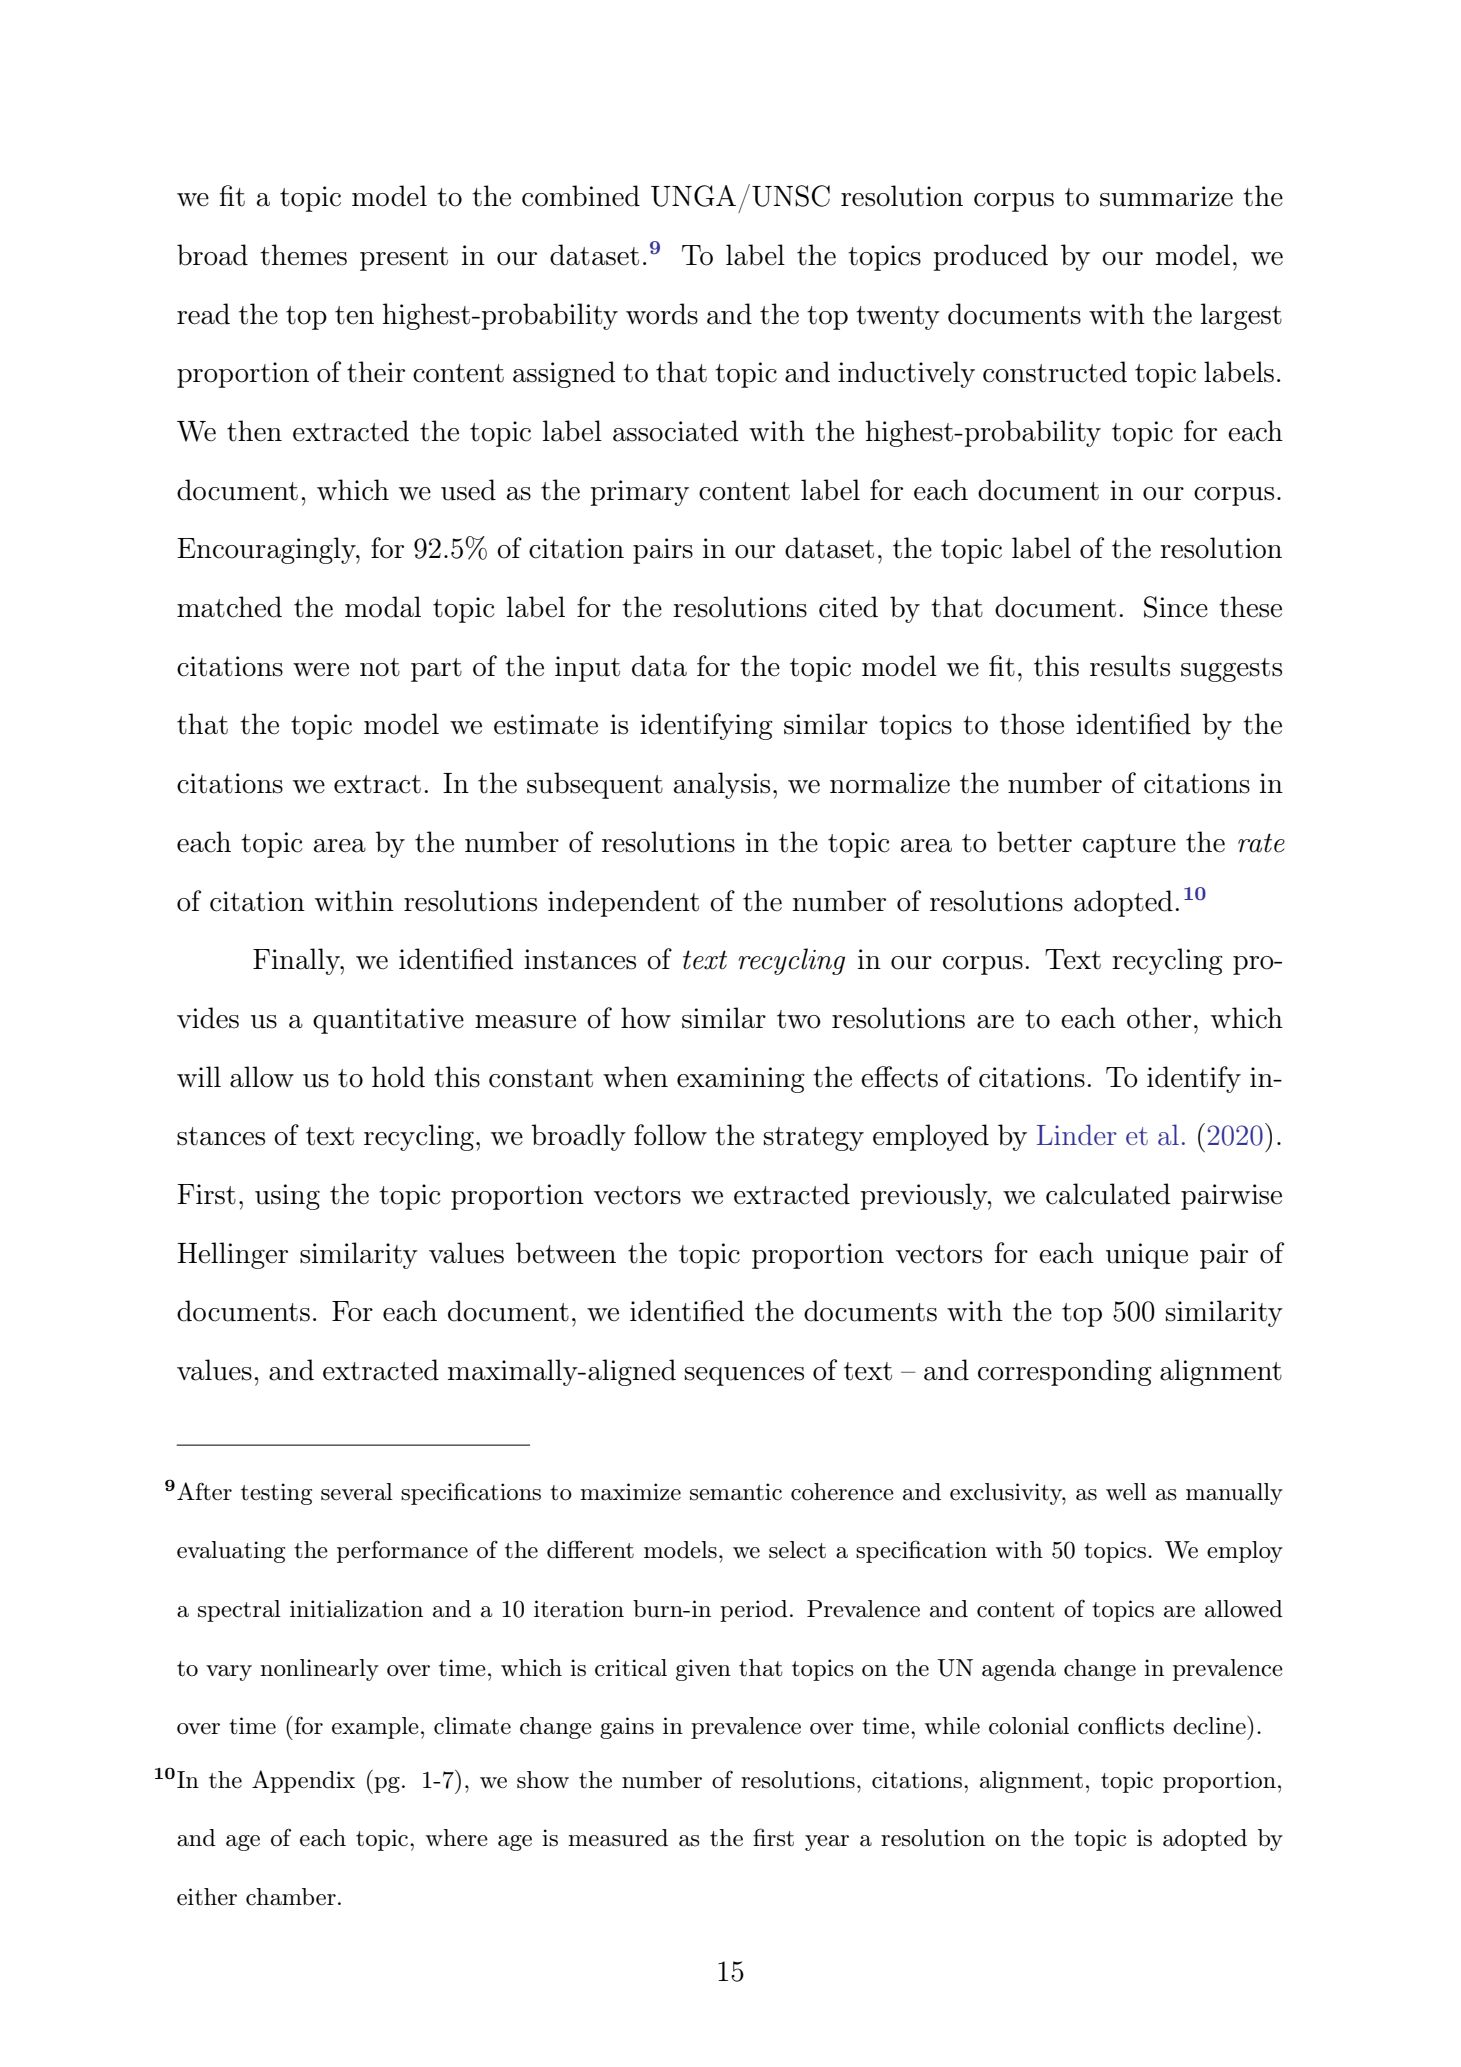  What do you see at coordinates (303, 255) in the screenshot?
I see `themes` at bounding box center [303, 255].
